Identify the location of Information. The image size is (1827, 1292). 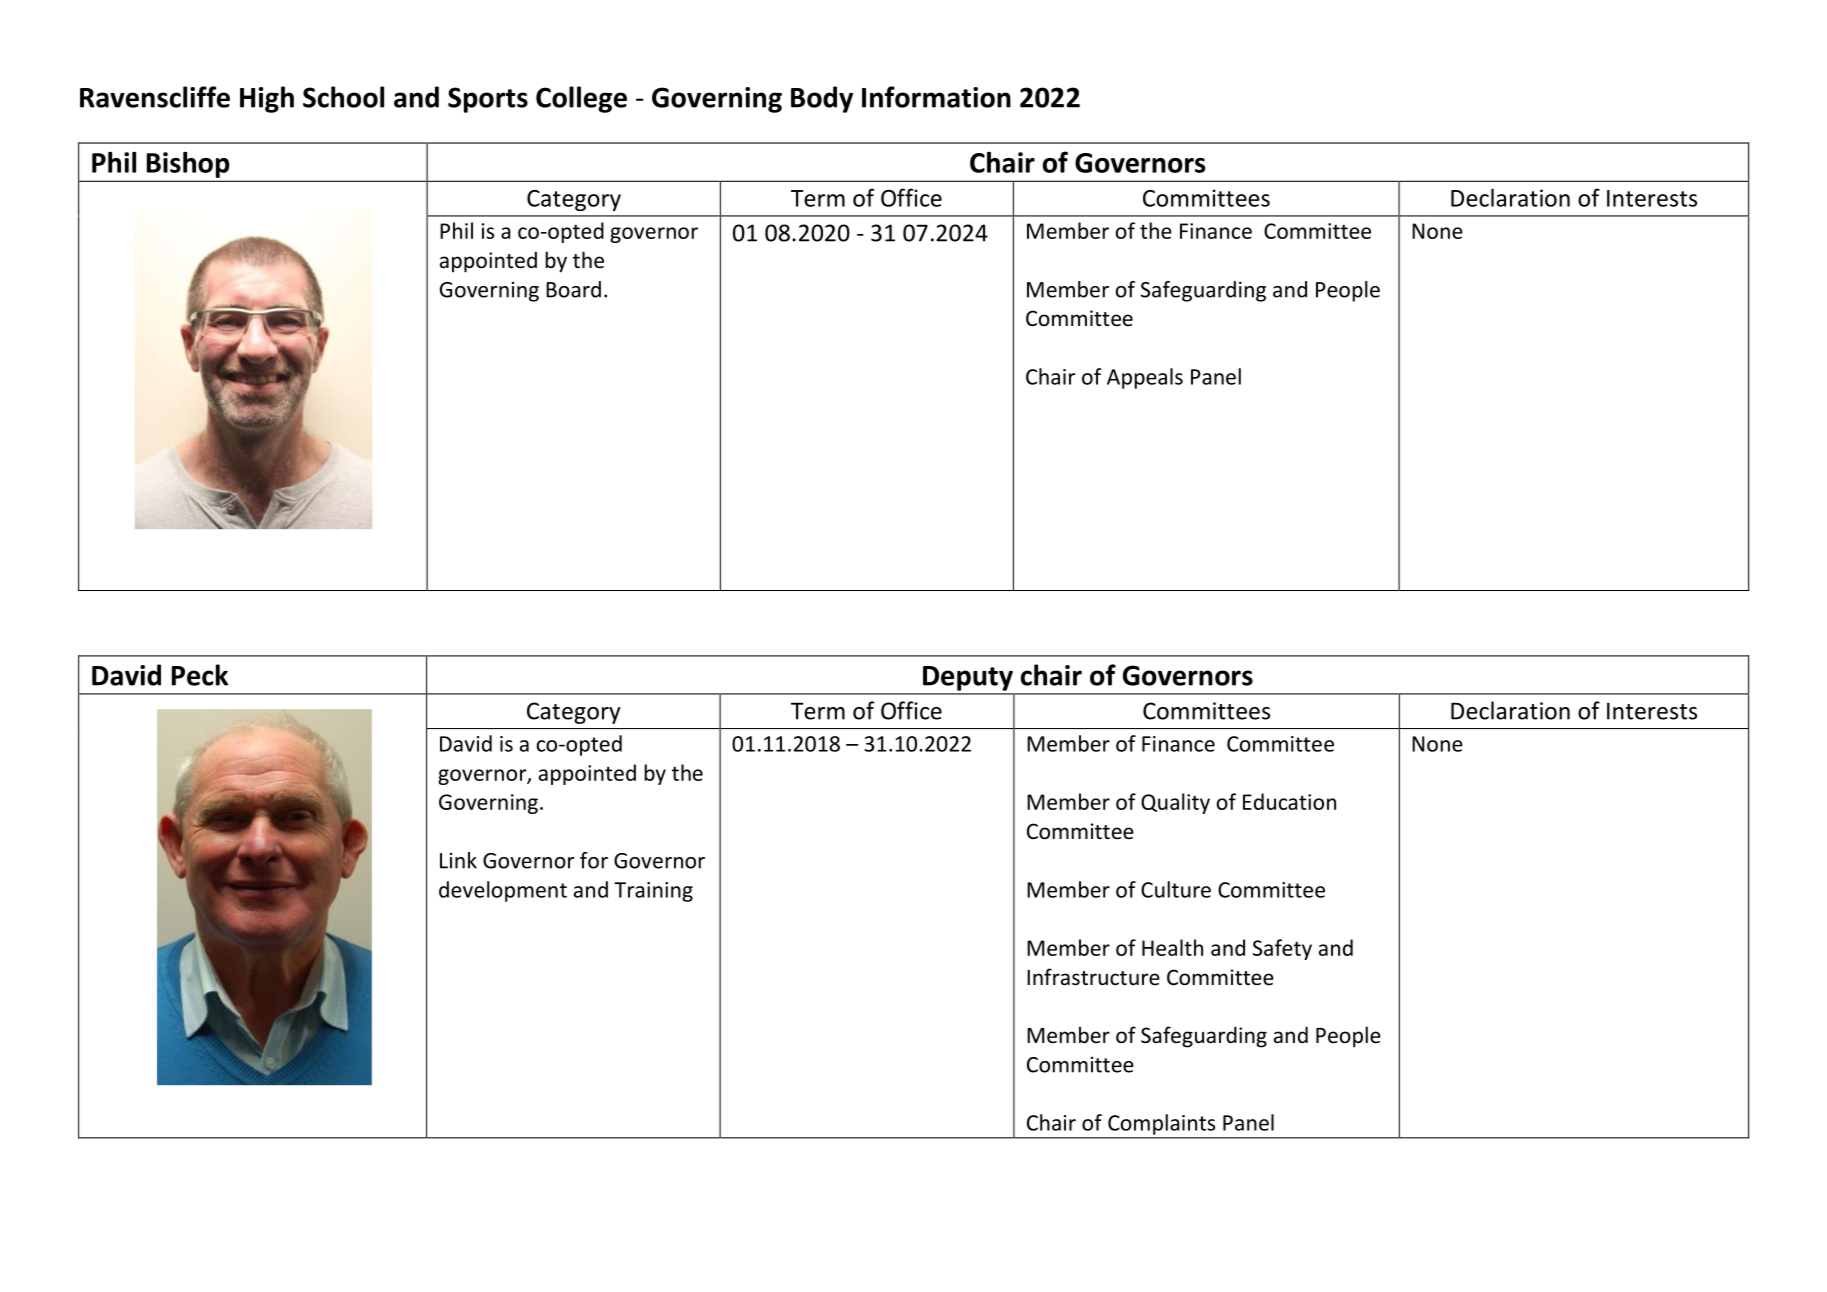
(936, 97).
